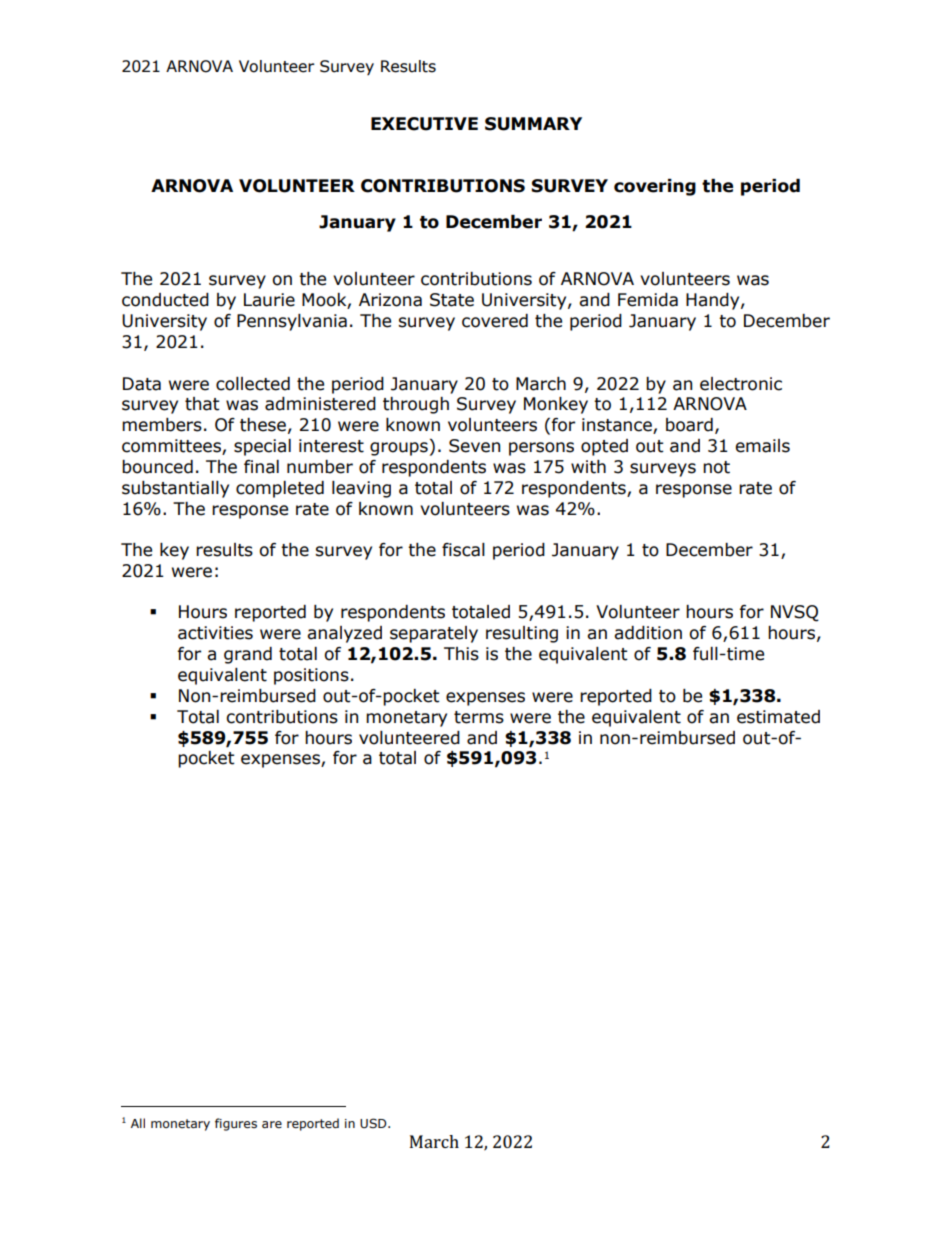 The height and width of the screenshot is (1233, 952). Describe the element at coordinates (424, 124) in the screenshot. I see `EXECUTIVE` at that location.
